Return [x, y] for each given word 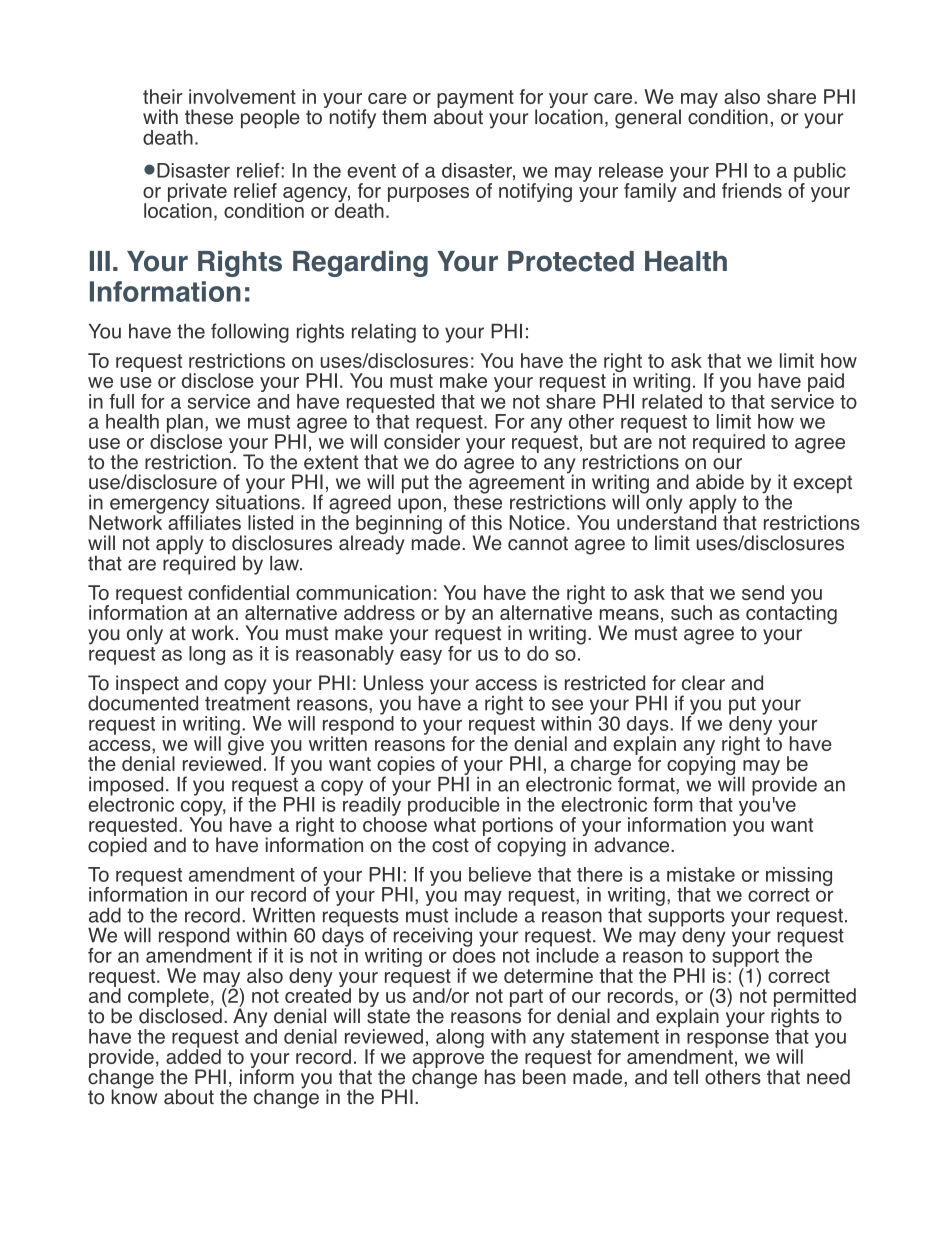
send [763, 592]
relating [384, 333]
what [455, 824]
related [672, 400]
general [648, 119]
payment [475, 100]
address [379, 612]
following [250, 333]
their [162, 96]
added [193, 1055]
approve [450, 1061]
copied [117, 845]
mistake [701, 874]
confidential [238, 592]
